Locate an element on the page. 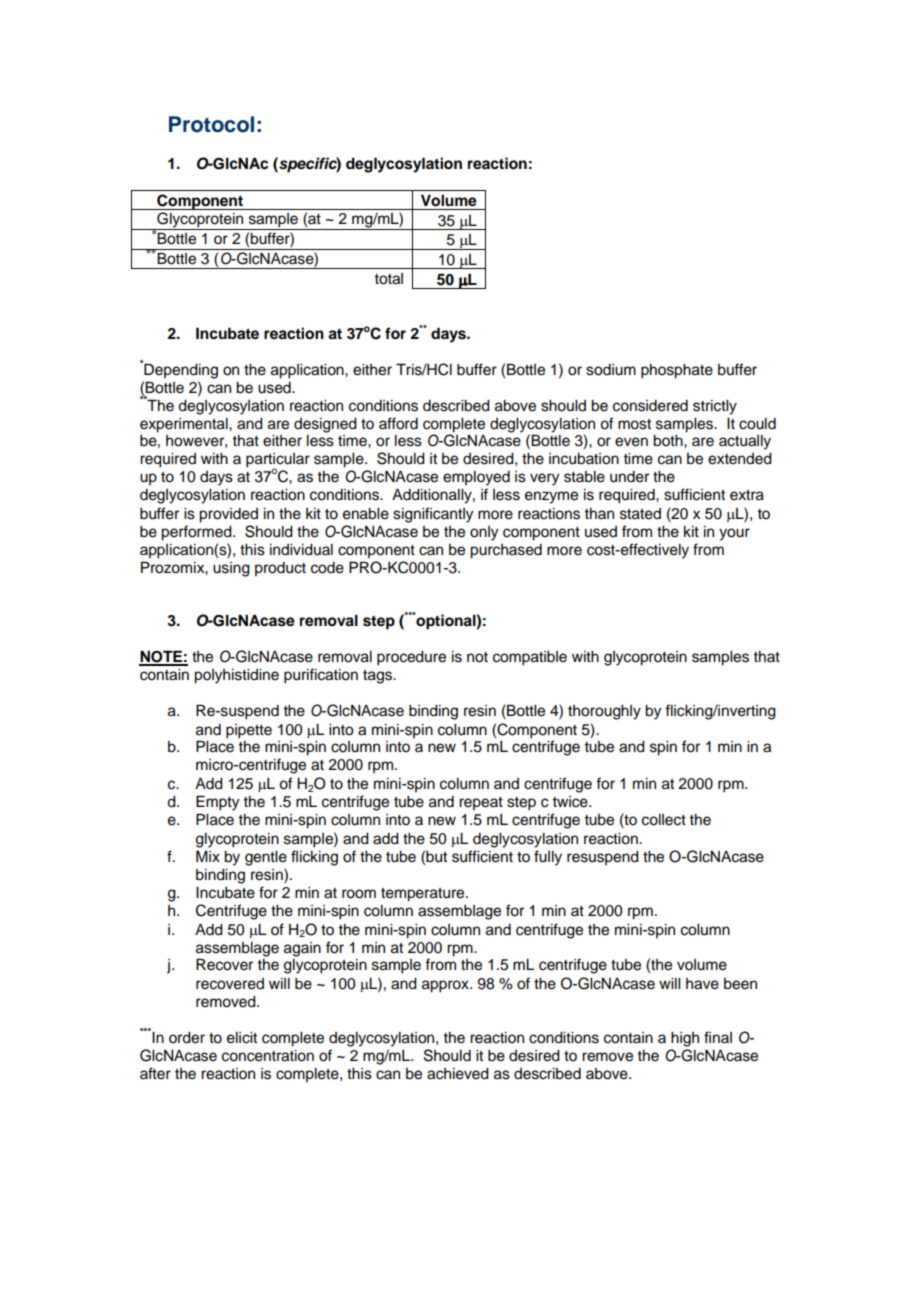 The image size is (924, 1308). afford is located at coordinates (398, 423).
